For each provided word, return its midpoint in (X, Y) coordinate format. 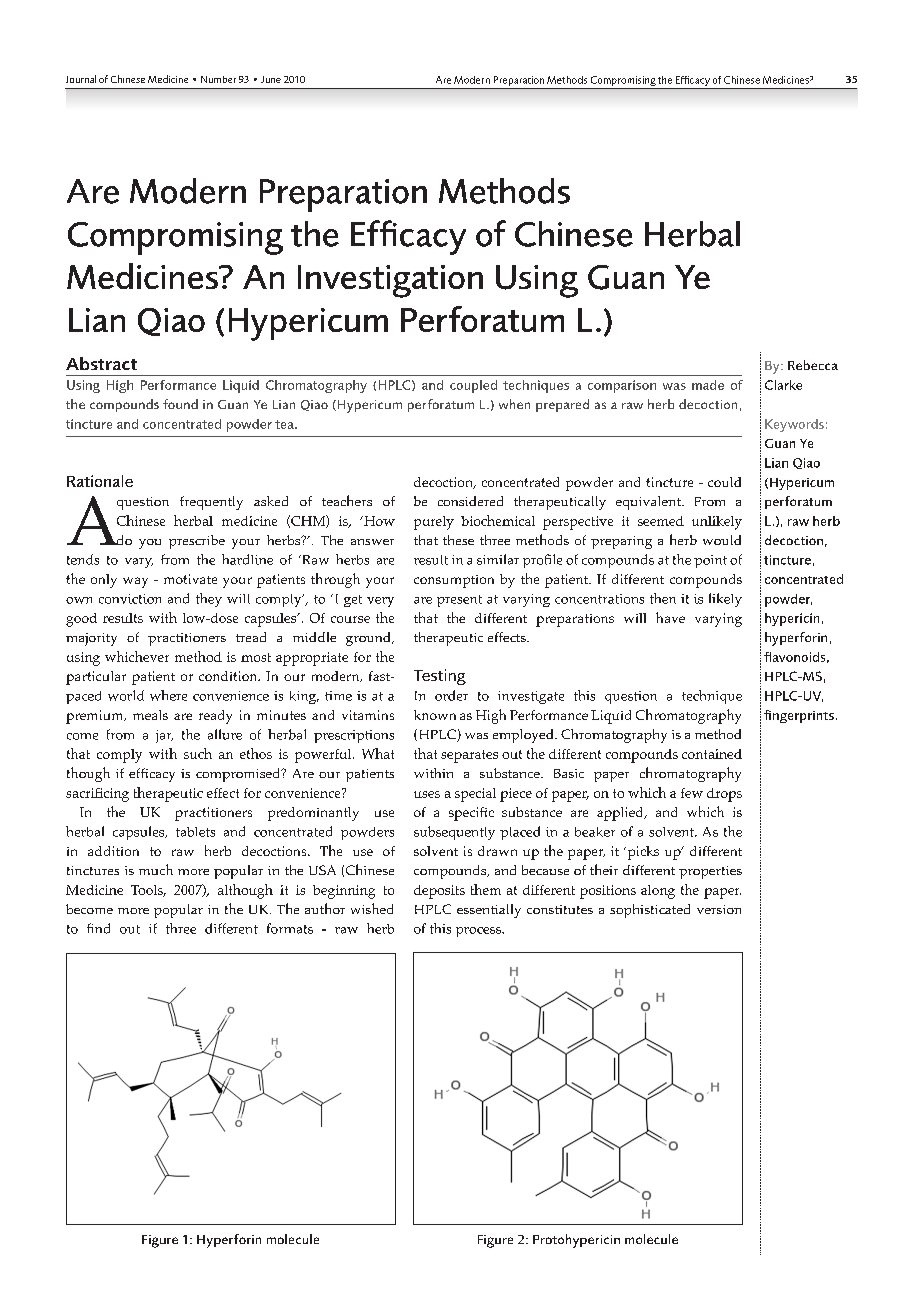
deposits (439, 892)
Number (218, 79)
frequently (211, 503)
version (719, 909)
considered (470, 501)
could (724, 482)
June (271, 79)
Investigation (390, 281)
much (156, 869)
